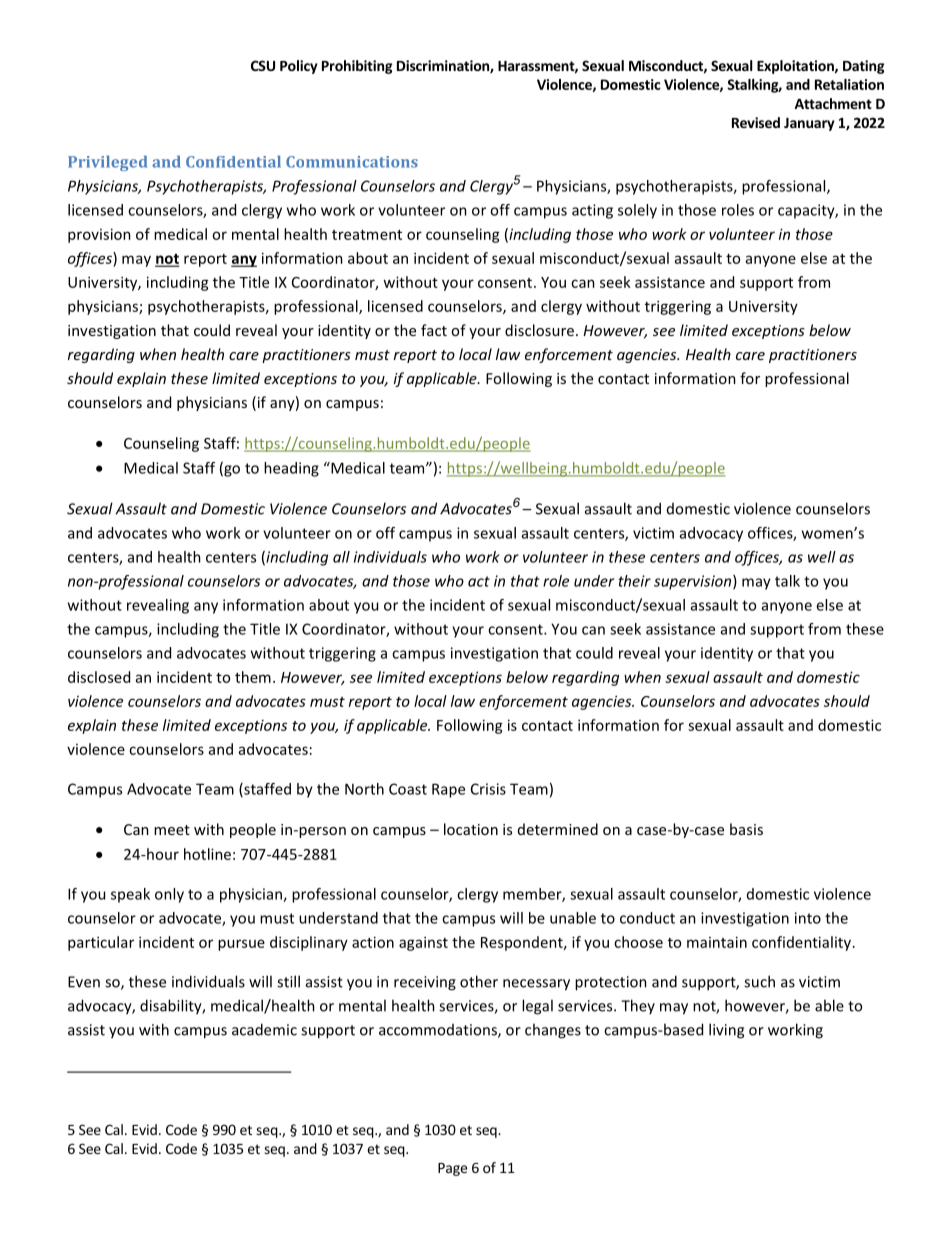 The image size is (952, 1233). Describe the element at coordinates (172, 830) in the image. I see `meet` at that location.
